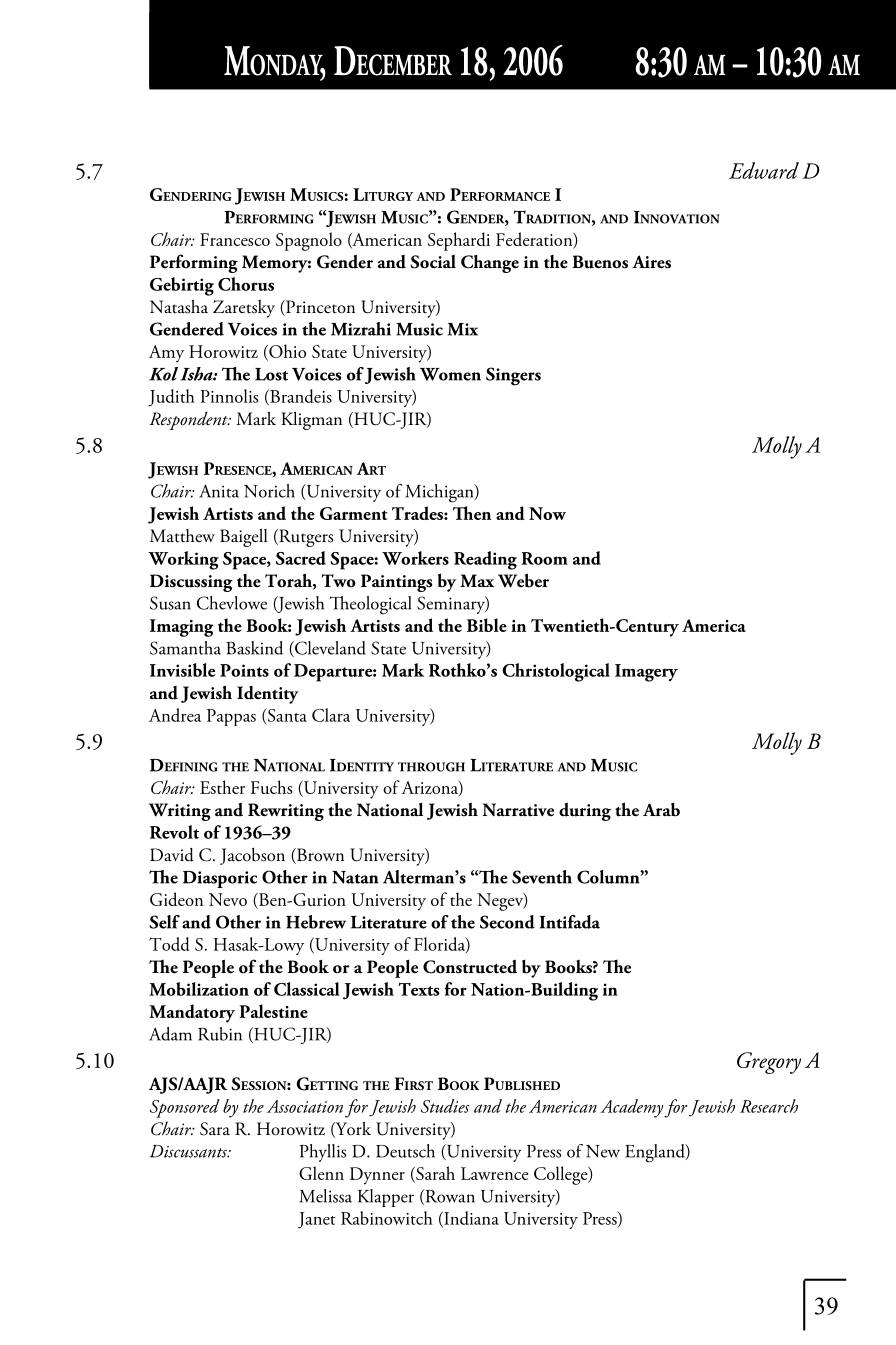  What do you see at coordinates (440, 493) in the screenshot?
I see `Michigan` at bounding box center [440, 493].
